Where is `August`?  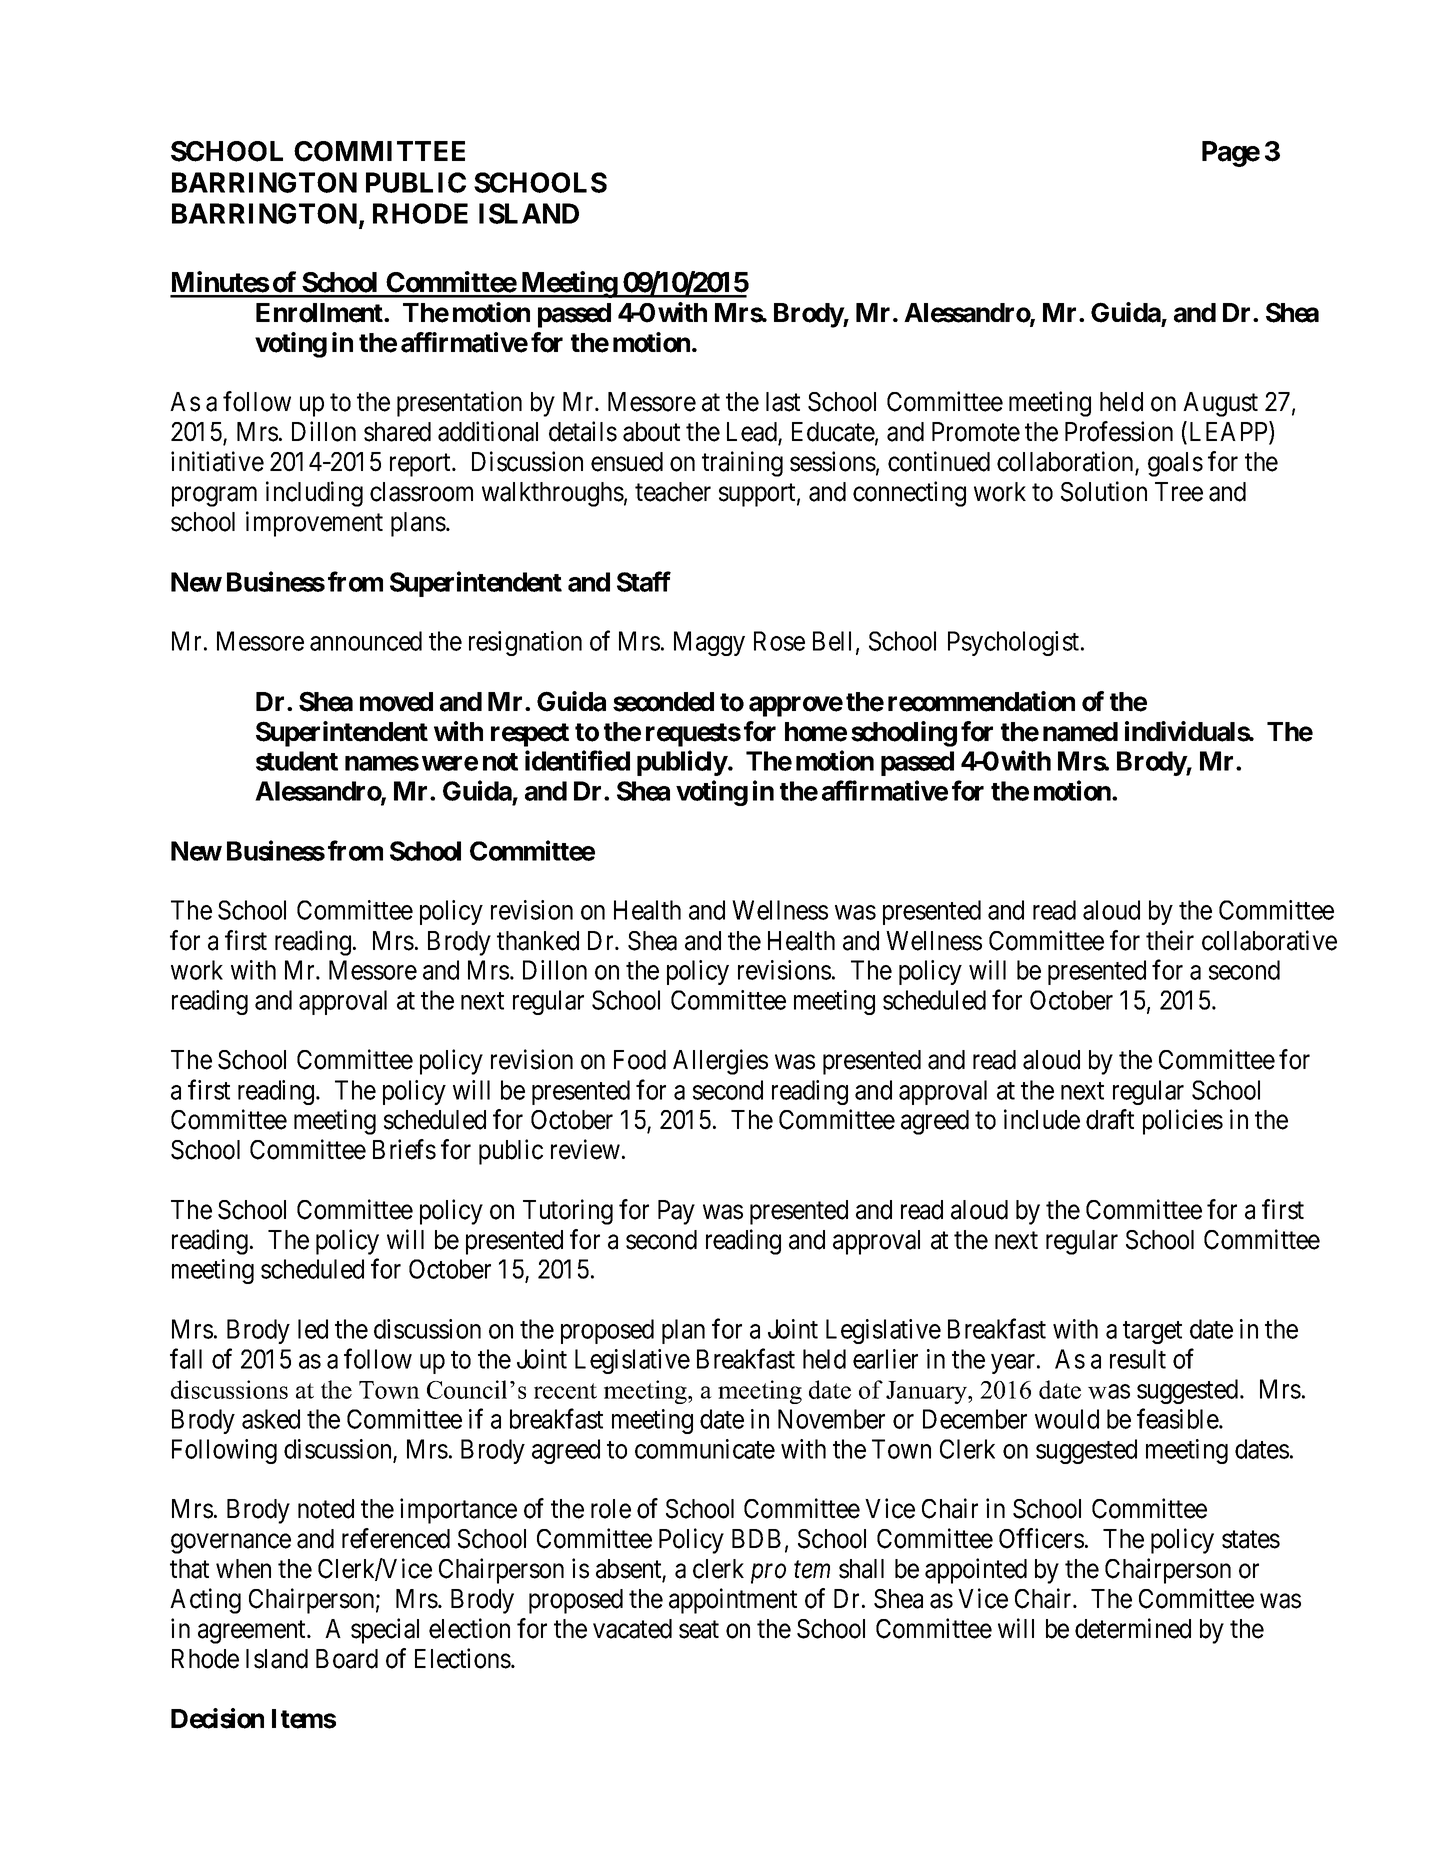
August is located at coordinates (1220, 404).
